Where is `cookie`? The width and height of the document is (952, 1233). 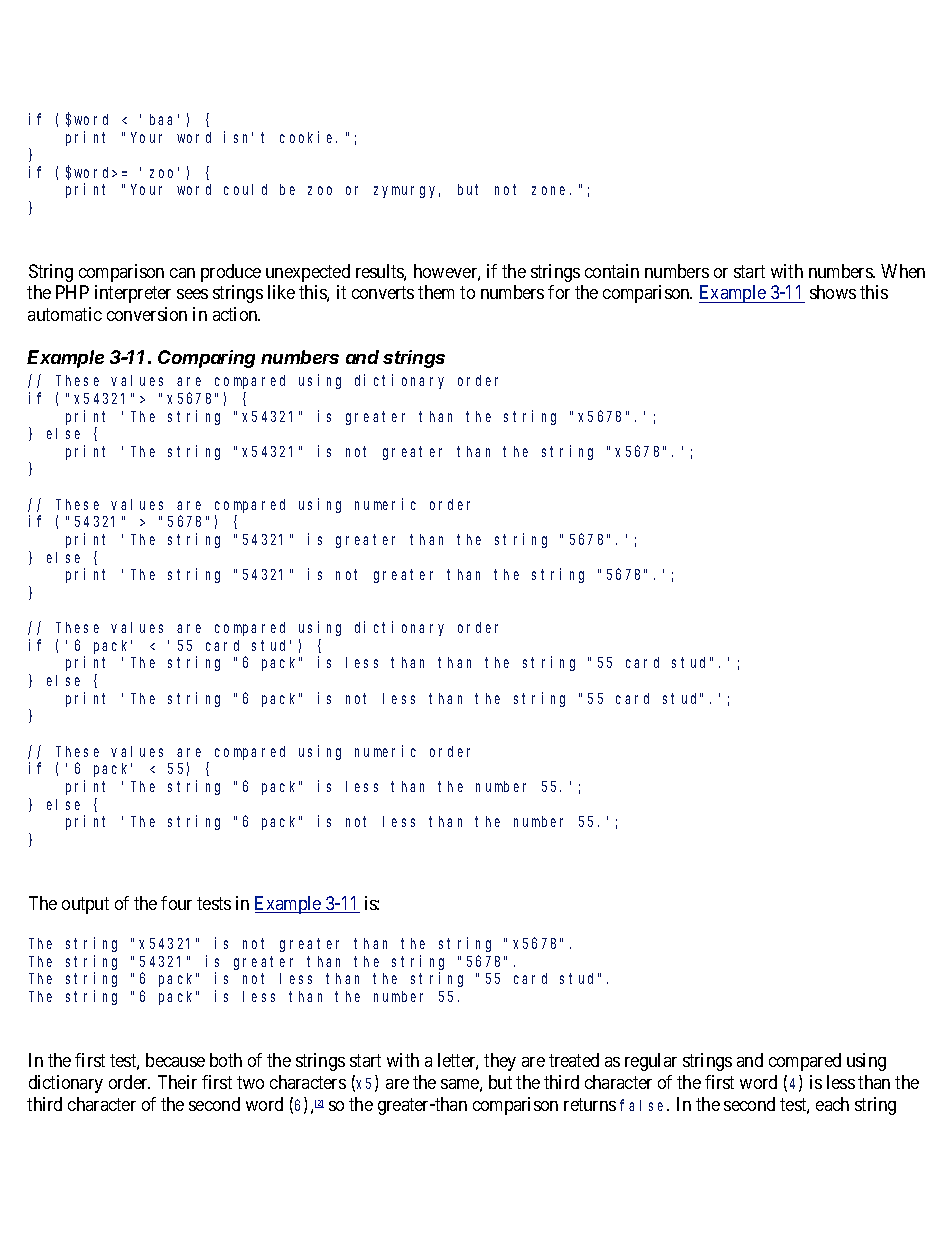 cookie is located at coordinates (308, 137).
